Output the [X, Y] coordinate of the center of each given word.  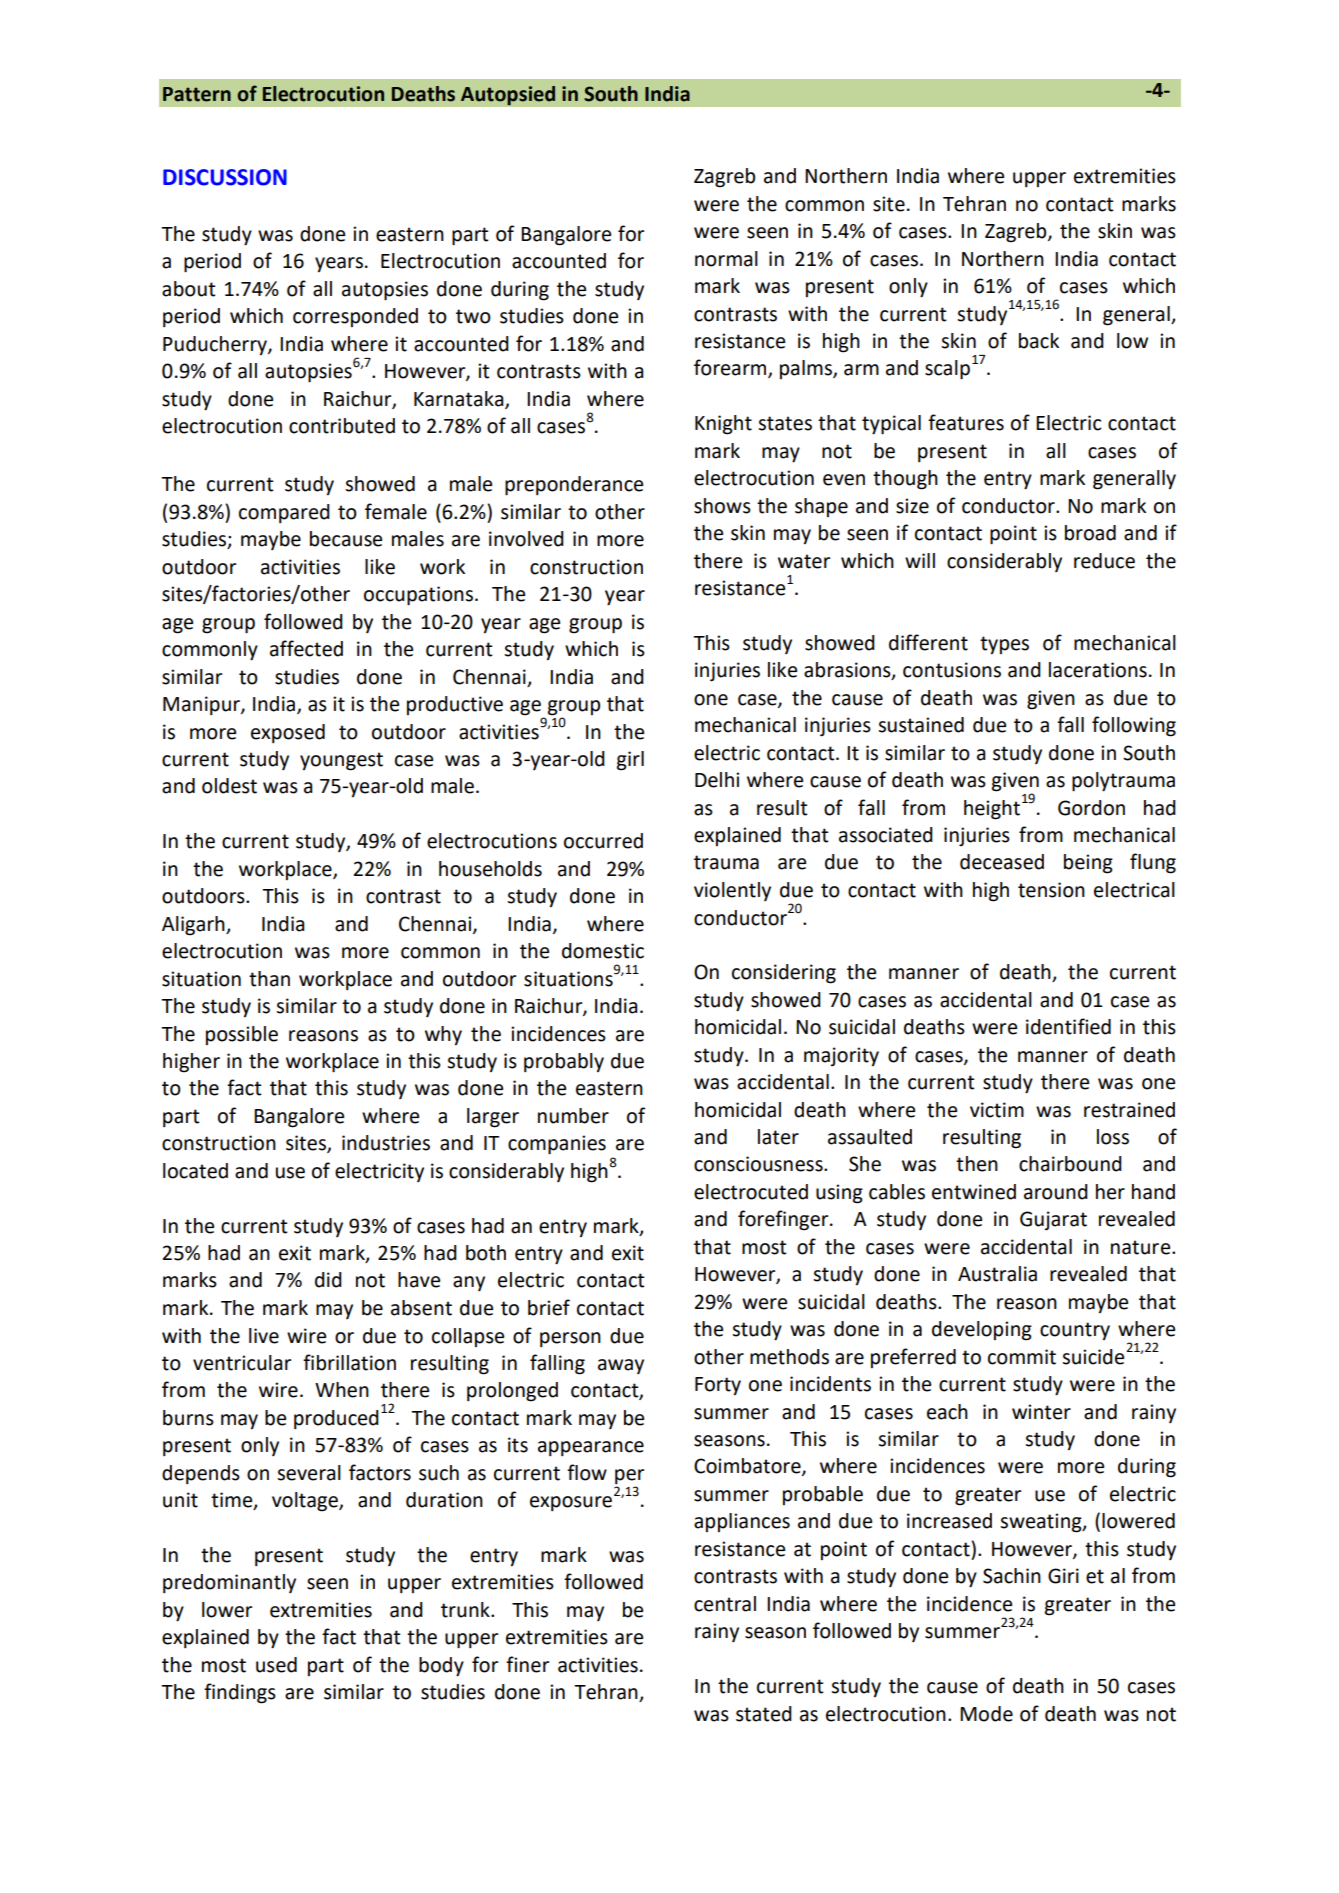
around [1056, 1192]
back [1039, 341]
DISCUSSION [225, 177]
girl [630, 761]
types [1004, 645]
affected [306, 648]
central [725, 1604]
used [276, 1665]
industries [386, 1143]
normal [726, 259]
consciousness [759, 1164]
